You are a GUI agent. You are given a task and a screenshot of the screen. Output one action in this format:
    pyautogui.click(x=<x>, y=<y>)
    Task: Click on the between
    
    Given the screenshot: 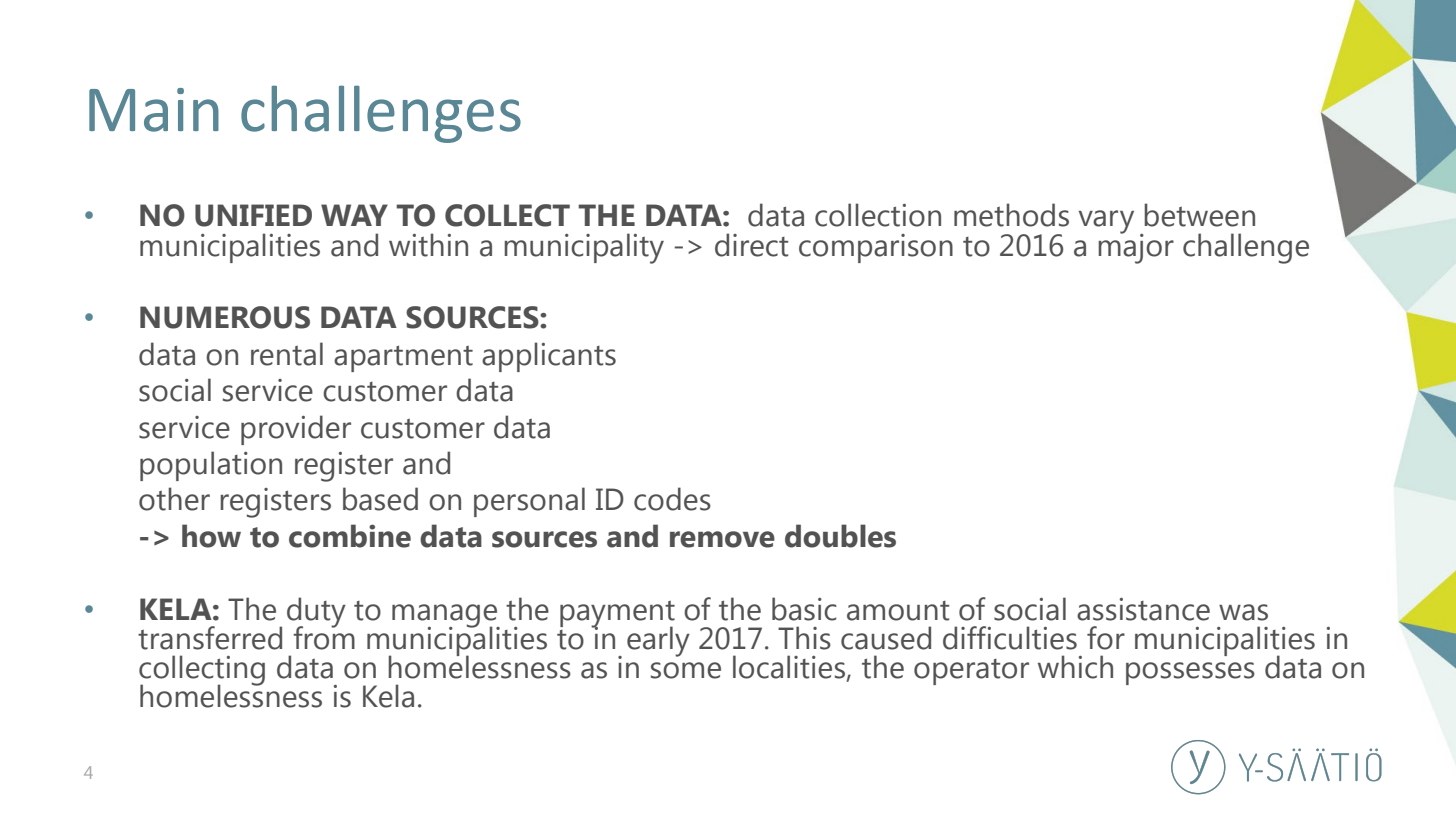 What is the action you would take?
    pyautogui.click(x=1199, y=215)
